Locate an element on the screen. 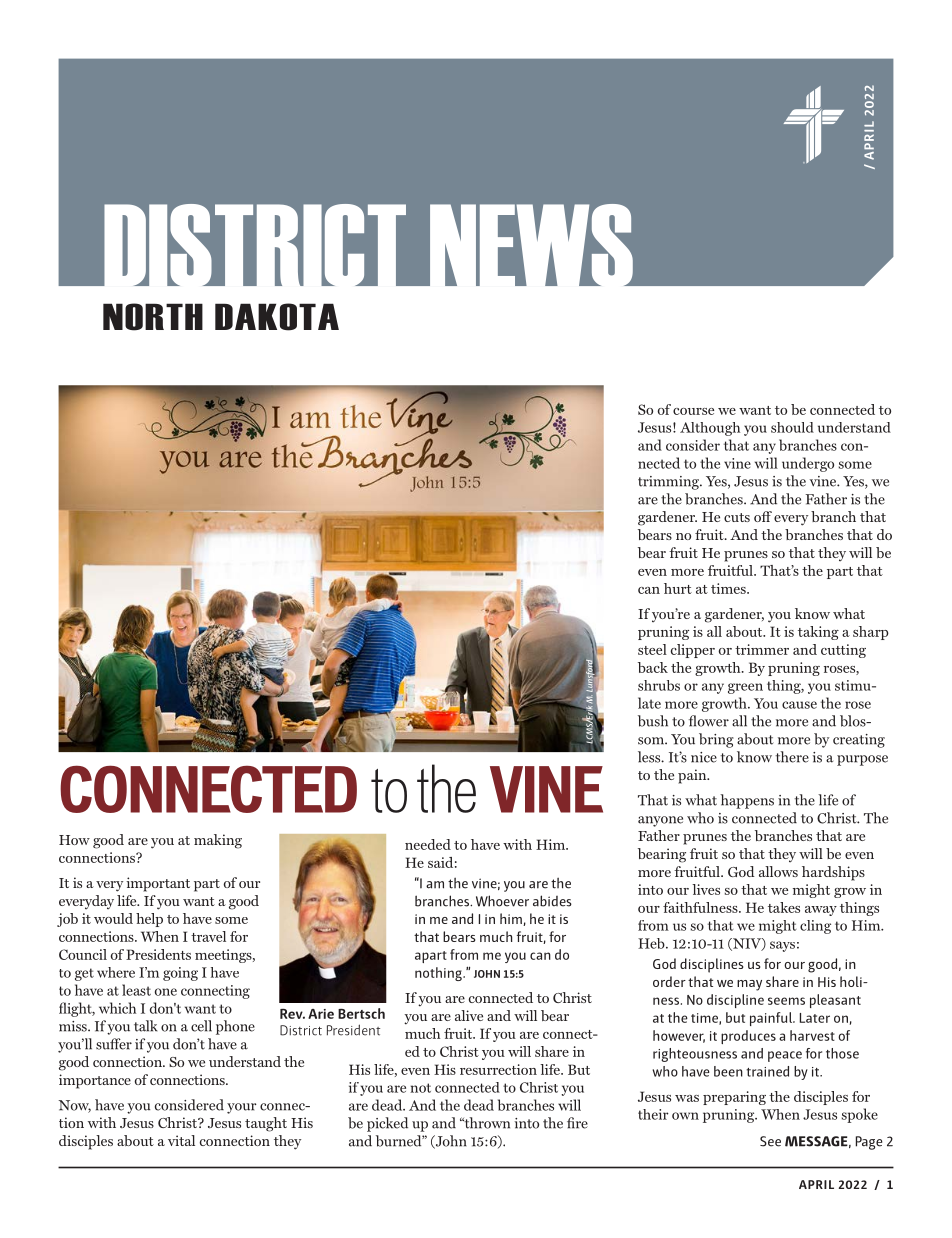 Image resolution: width=952 pixels, height=1238 pixels. vital is located at coordinates (181, 1140).
